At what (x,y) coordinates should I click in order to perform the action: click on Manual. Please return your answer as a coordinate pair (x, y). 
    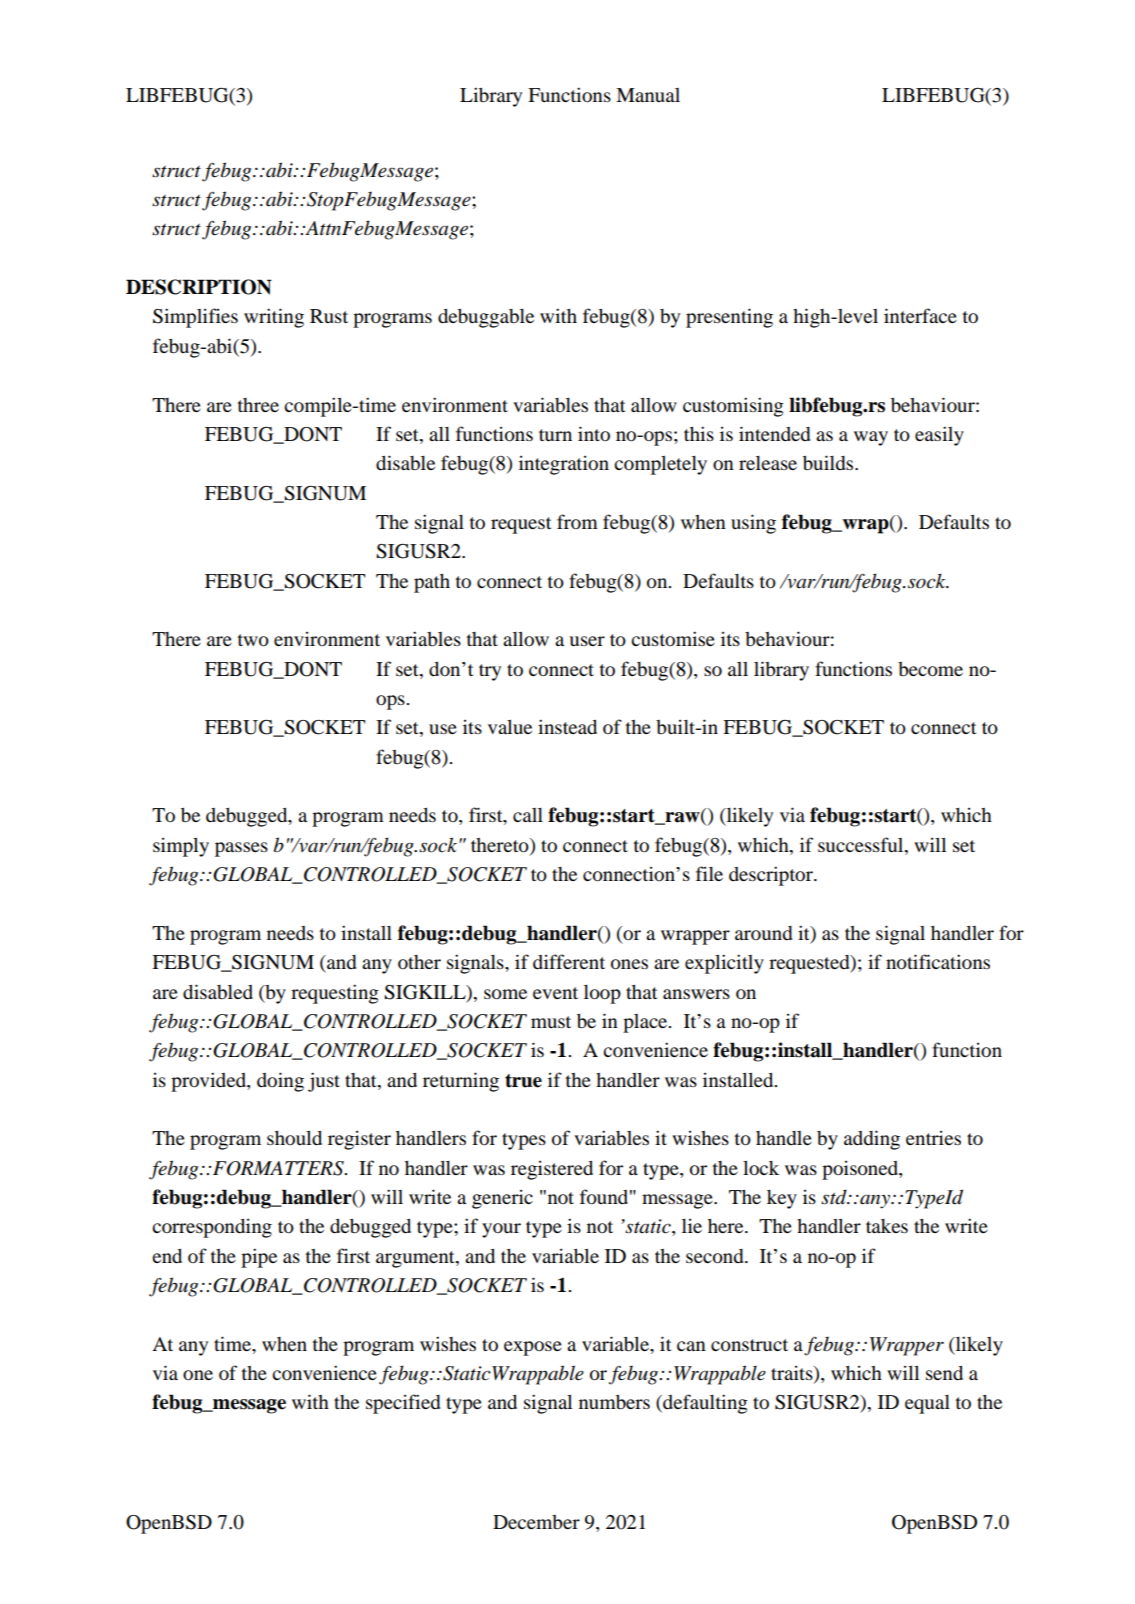
    Looking at the image, I should click on (648, 95).
